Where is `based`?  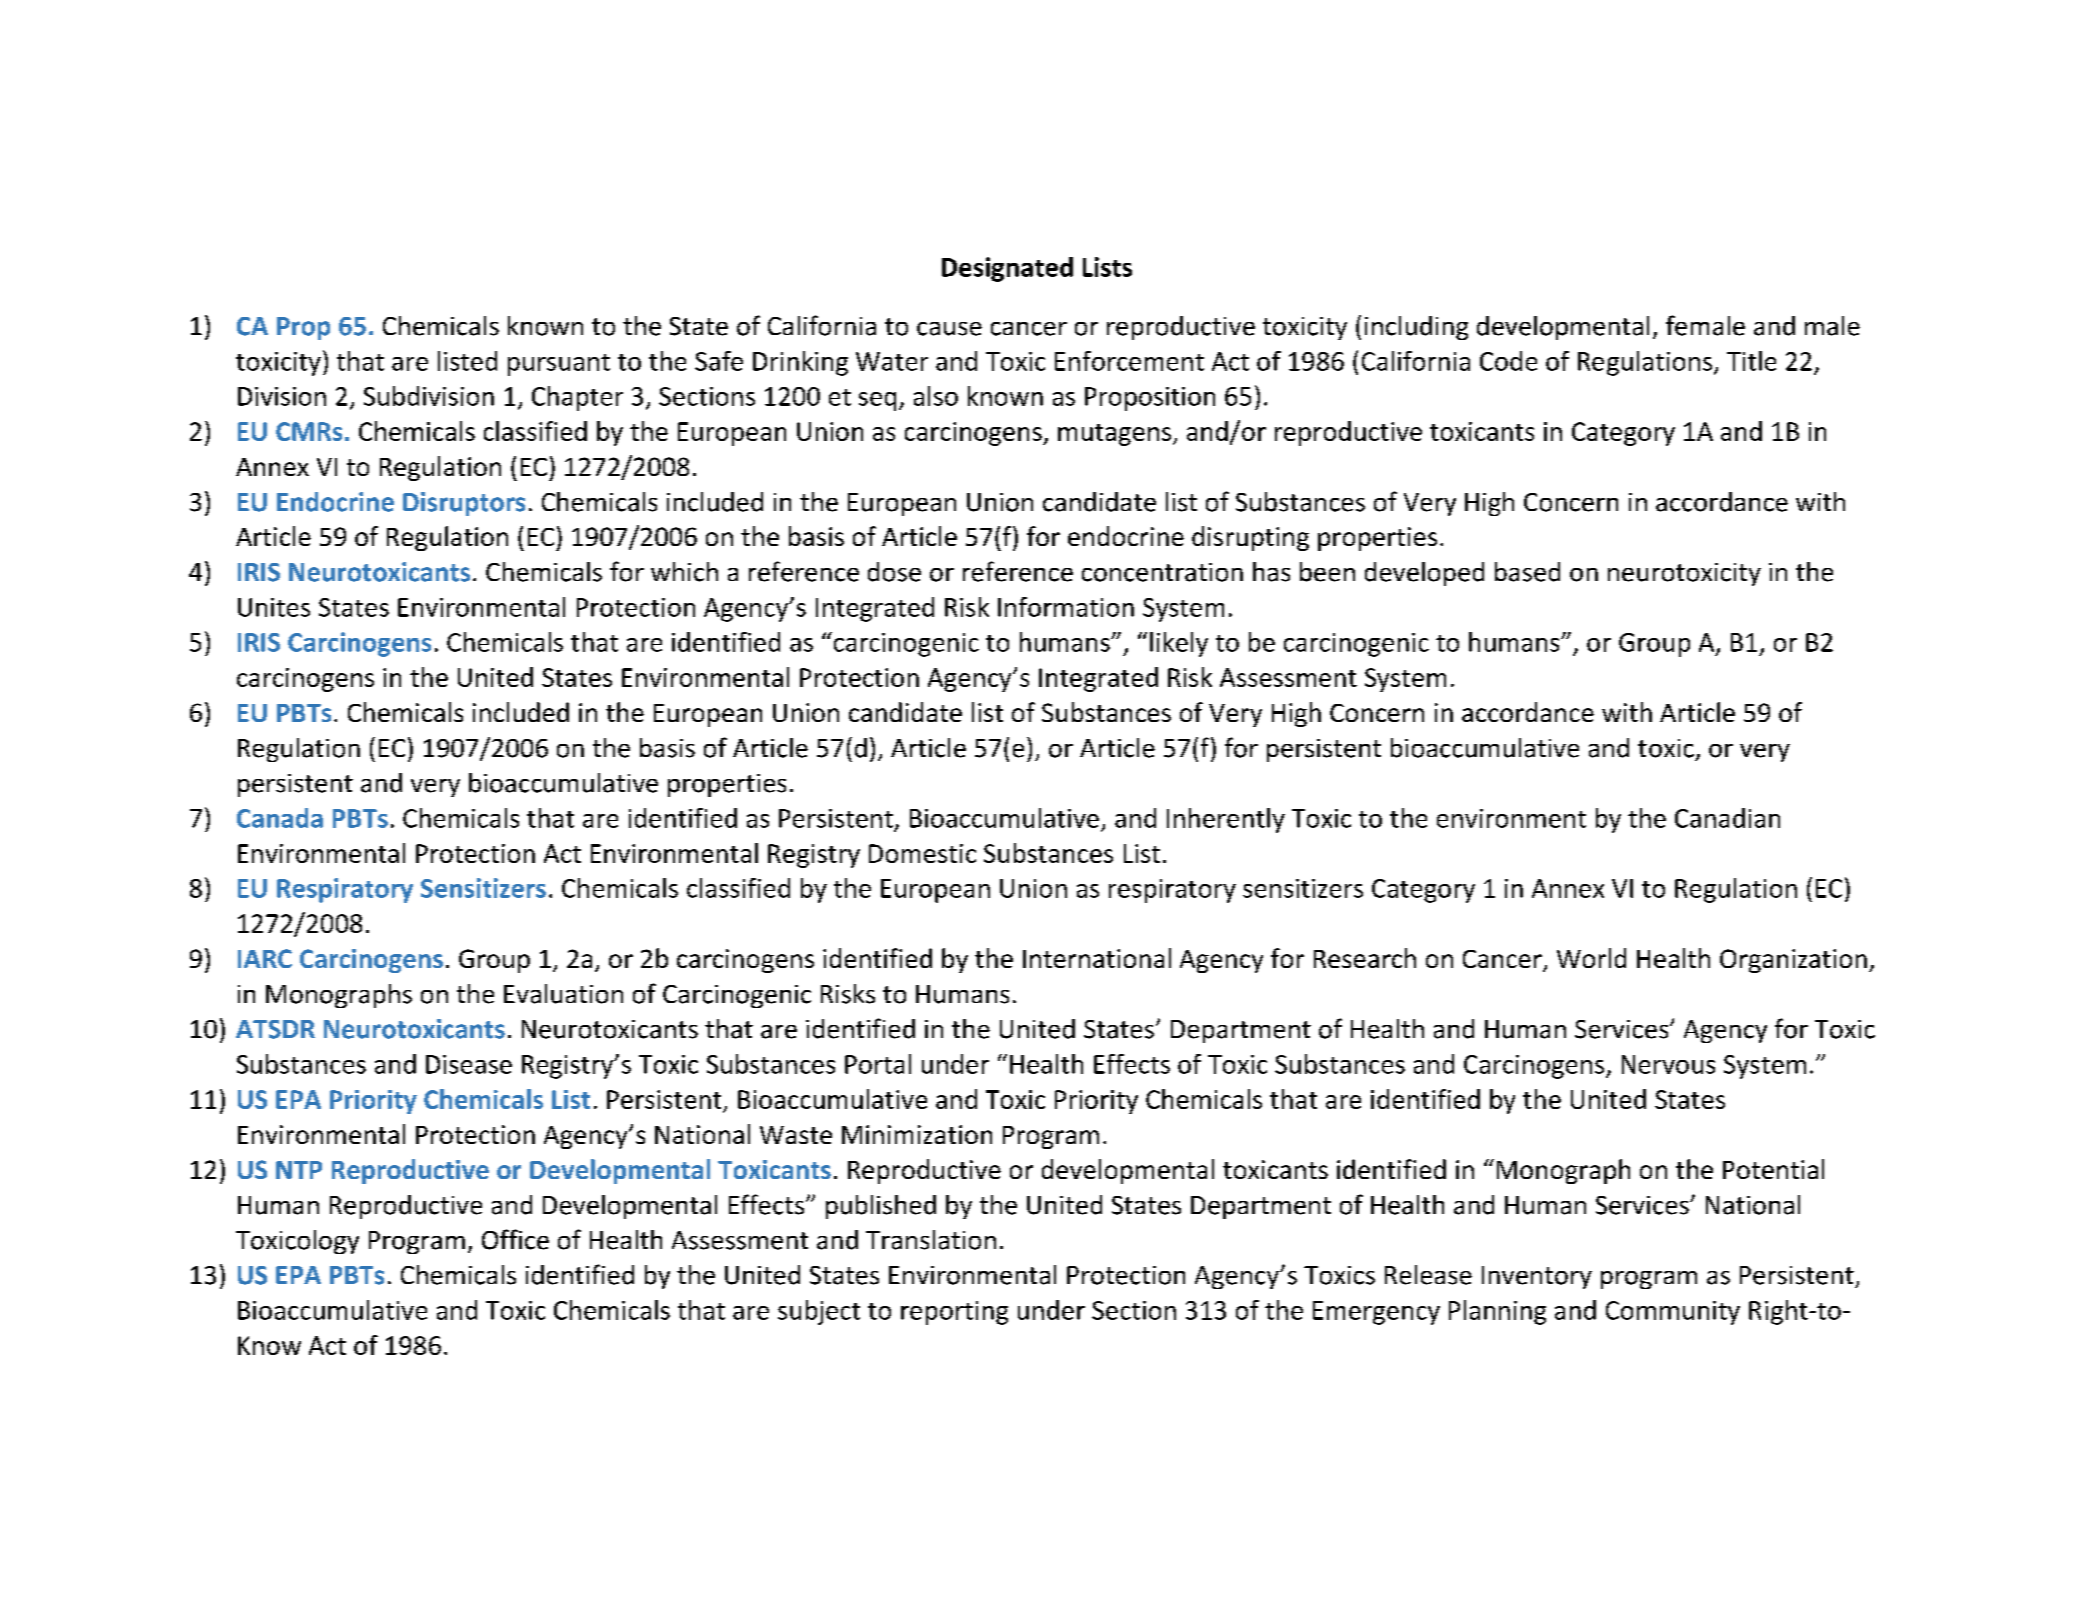 based is located at coordinates (1527, 572).
